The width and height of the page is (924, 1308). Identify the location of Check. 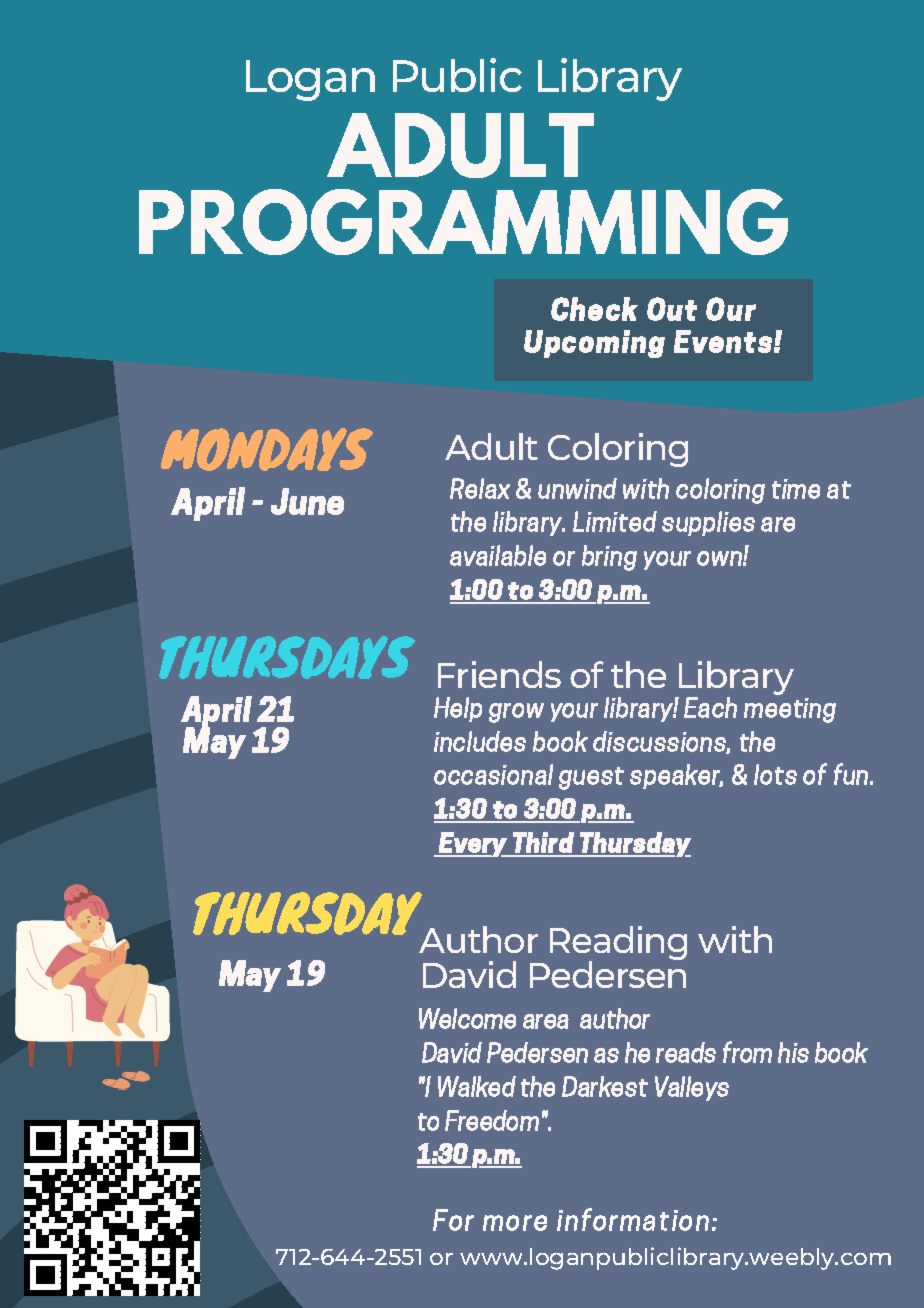
(594, 309).
